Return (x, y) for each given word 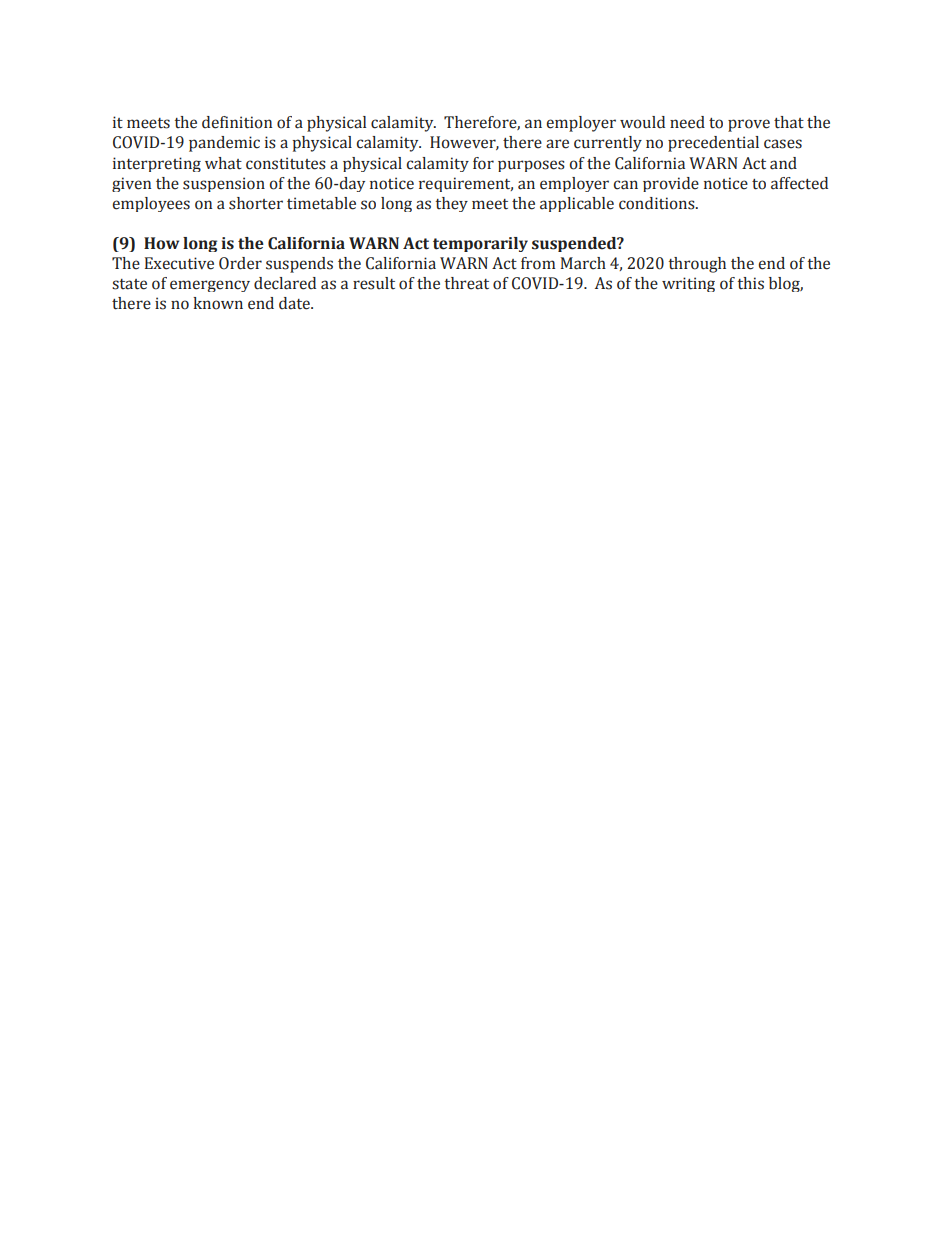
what (223, 163)
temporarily (480, 244)
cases (783, 144)
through (697, 265)
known (218, 303)
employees (151, 204)
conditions (658, 203)
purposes (531, 166)
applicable (577, 204)
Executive (179, 263)
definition (237, 122)
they (452, 204)
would (642, 122)
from (538, 263)
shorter (256, 203)
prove (749, 125)
